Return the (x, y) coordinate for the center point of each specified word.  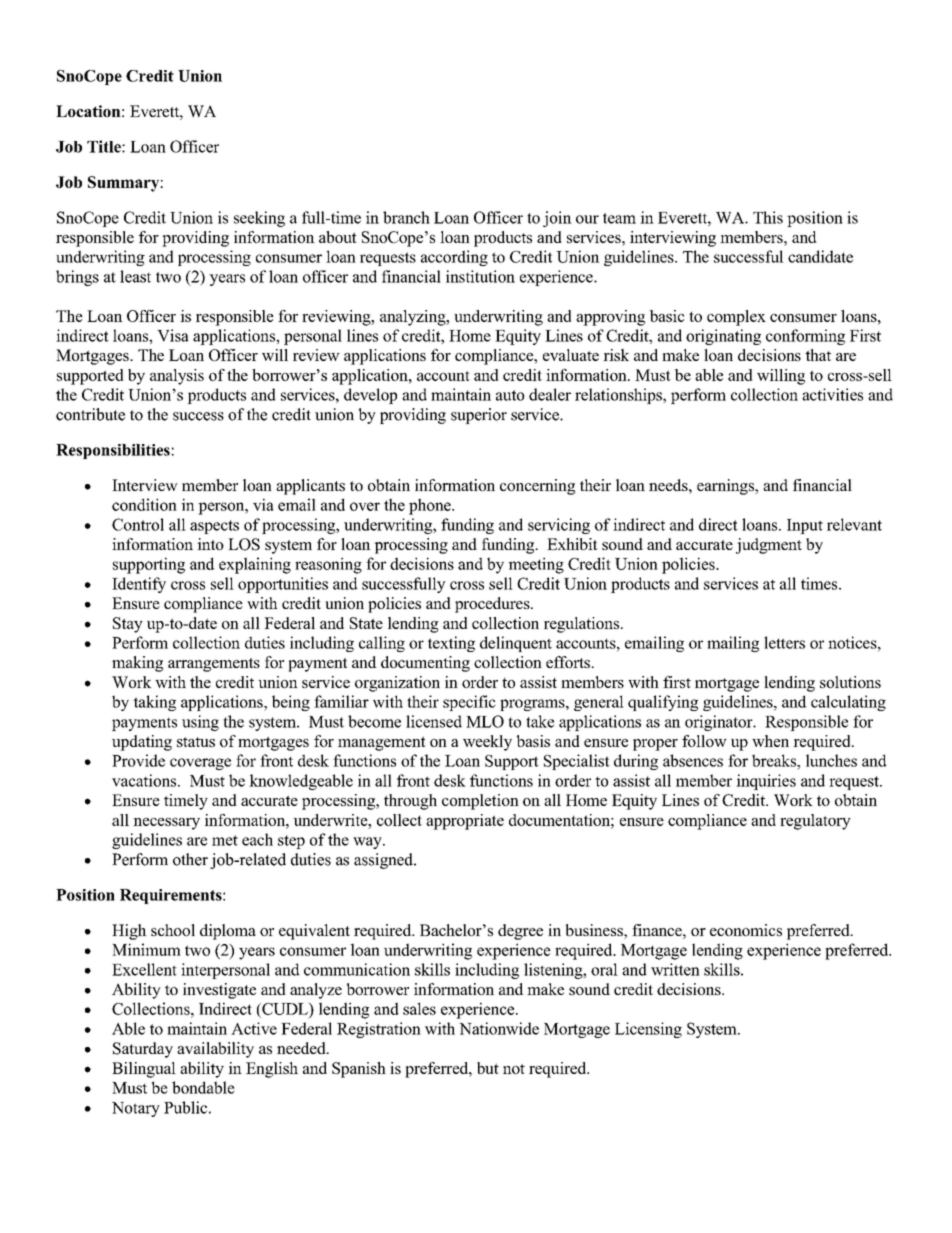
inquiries (766, 782)
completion (480, 802)
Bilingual (144, 1070)
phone (431, 506)
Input (805, 526)
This (768, 217)
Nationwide (499, 1028)
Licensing (648, 1030)
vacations (145, 780)
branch (406, 217)
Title (105, 146)
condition (144, 504)
